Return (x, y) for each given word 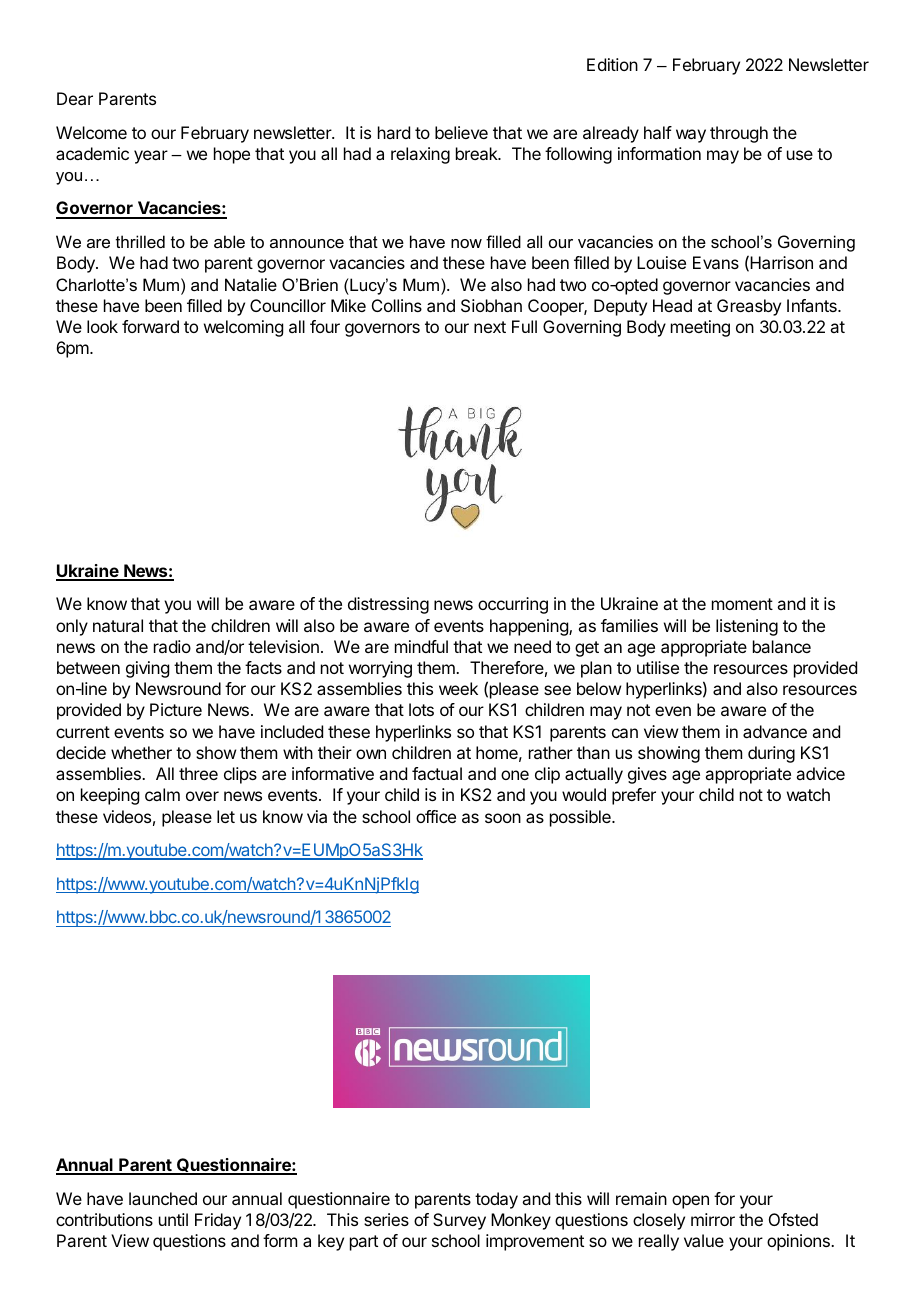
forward (150, 326)
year (151, 157)
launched (163, 1198)
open (690, 1202)
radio (172, 646)
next (490, 327)
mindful (421, 646)
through (739, 134)
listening (747, 627)
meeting (700, 328)
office (436, 816)
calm (162, 794)
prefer (634, 796)
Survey (459, 1221)
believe (461, 132)
